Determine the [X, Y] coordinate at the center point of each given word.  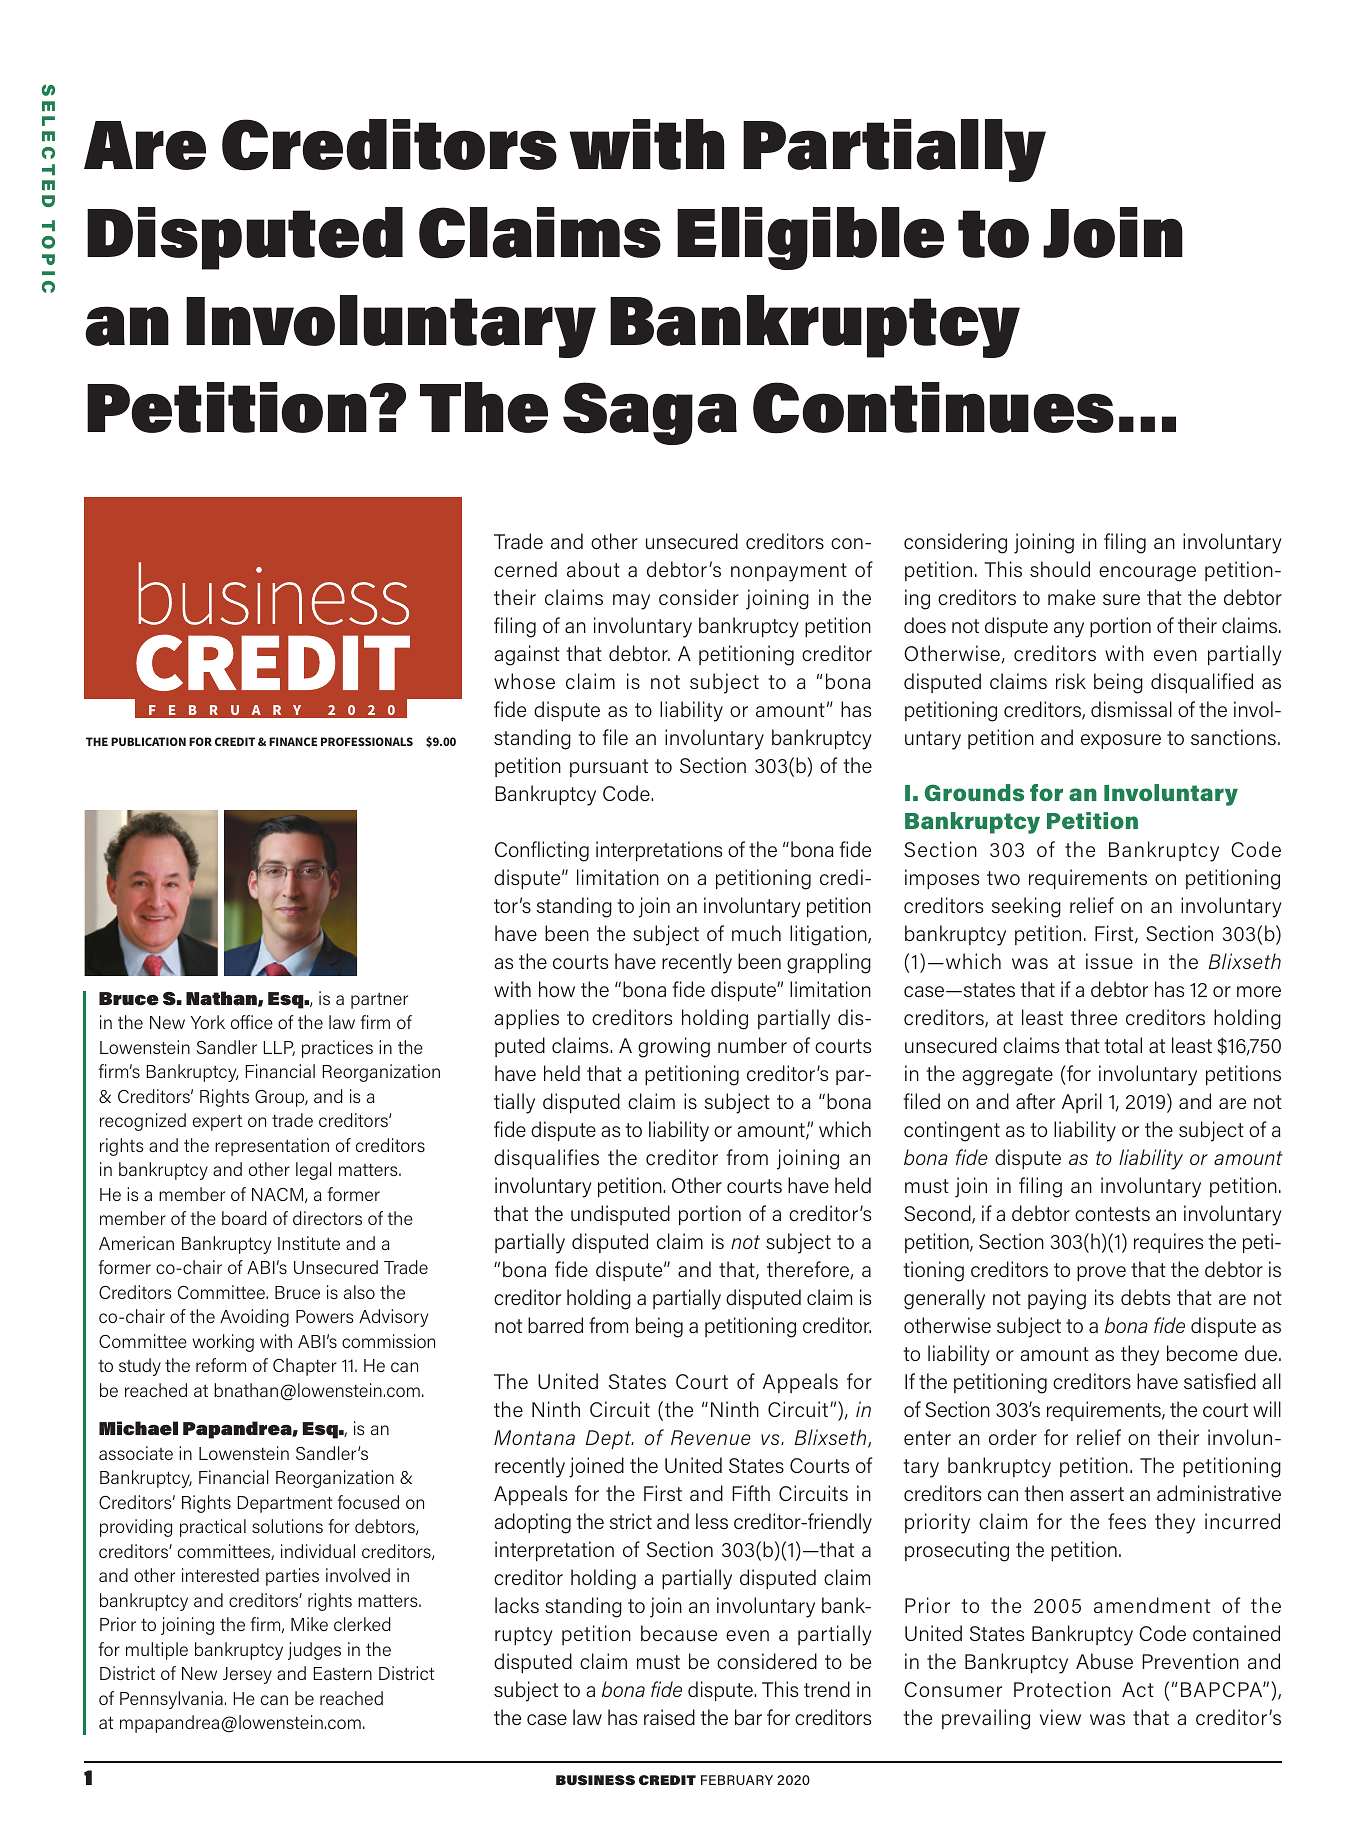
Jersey [247, 1675]
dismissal [1131, 709]
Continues [933, 408]
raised [669, 1717]
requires [1168, 1243]
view [1060, 1717]
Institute [309, 1243]
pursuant [609, 768]
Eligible [810, 238]
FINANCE [293, 741]
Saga [650, 413]
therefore [809, 1270]
